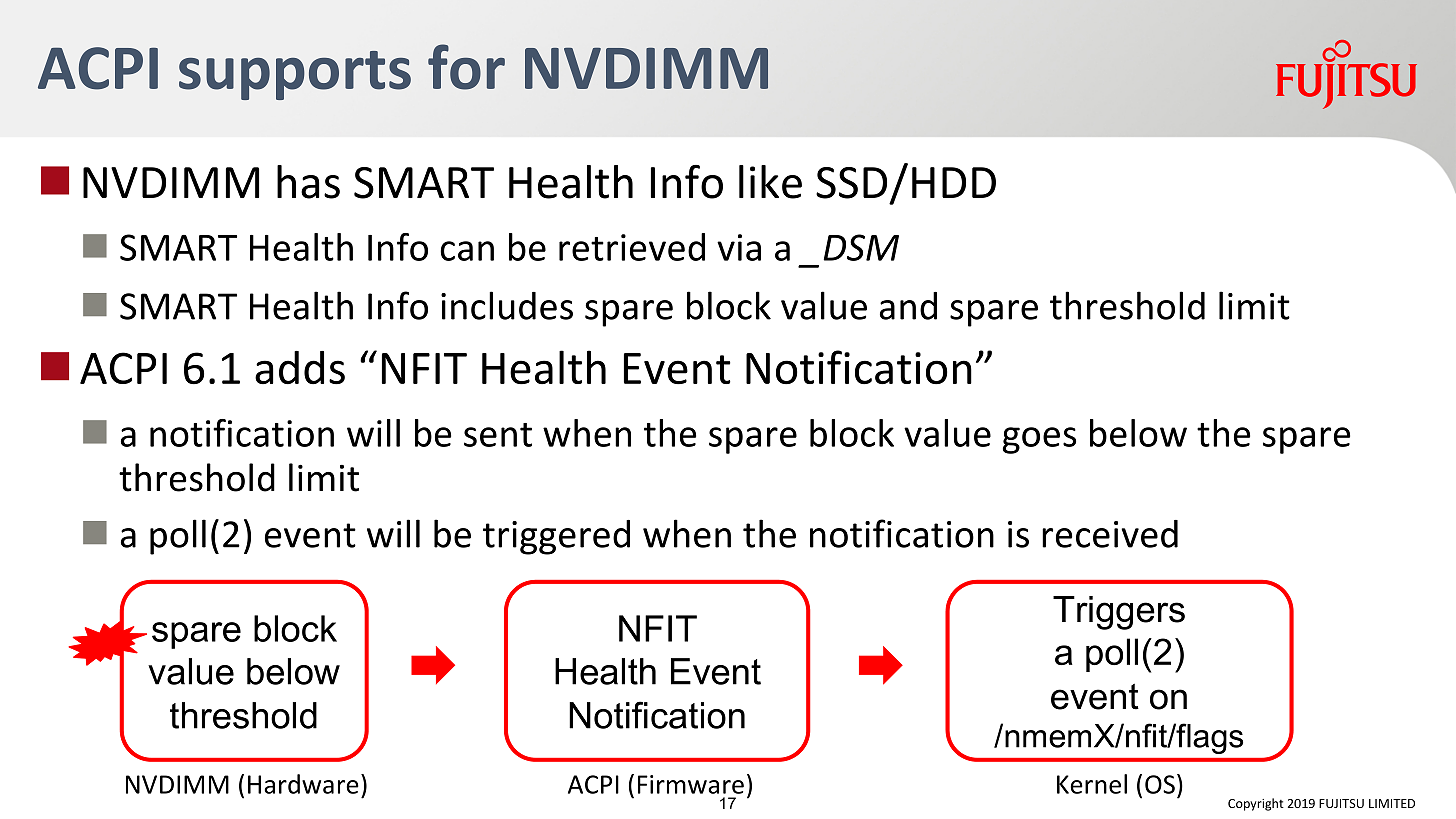  What do you see at coordinates (739, 247) in the document?
I see `via` at bounding box center [739, 247].
